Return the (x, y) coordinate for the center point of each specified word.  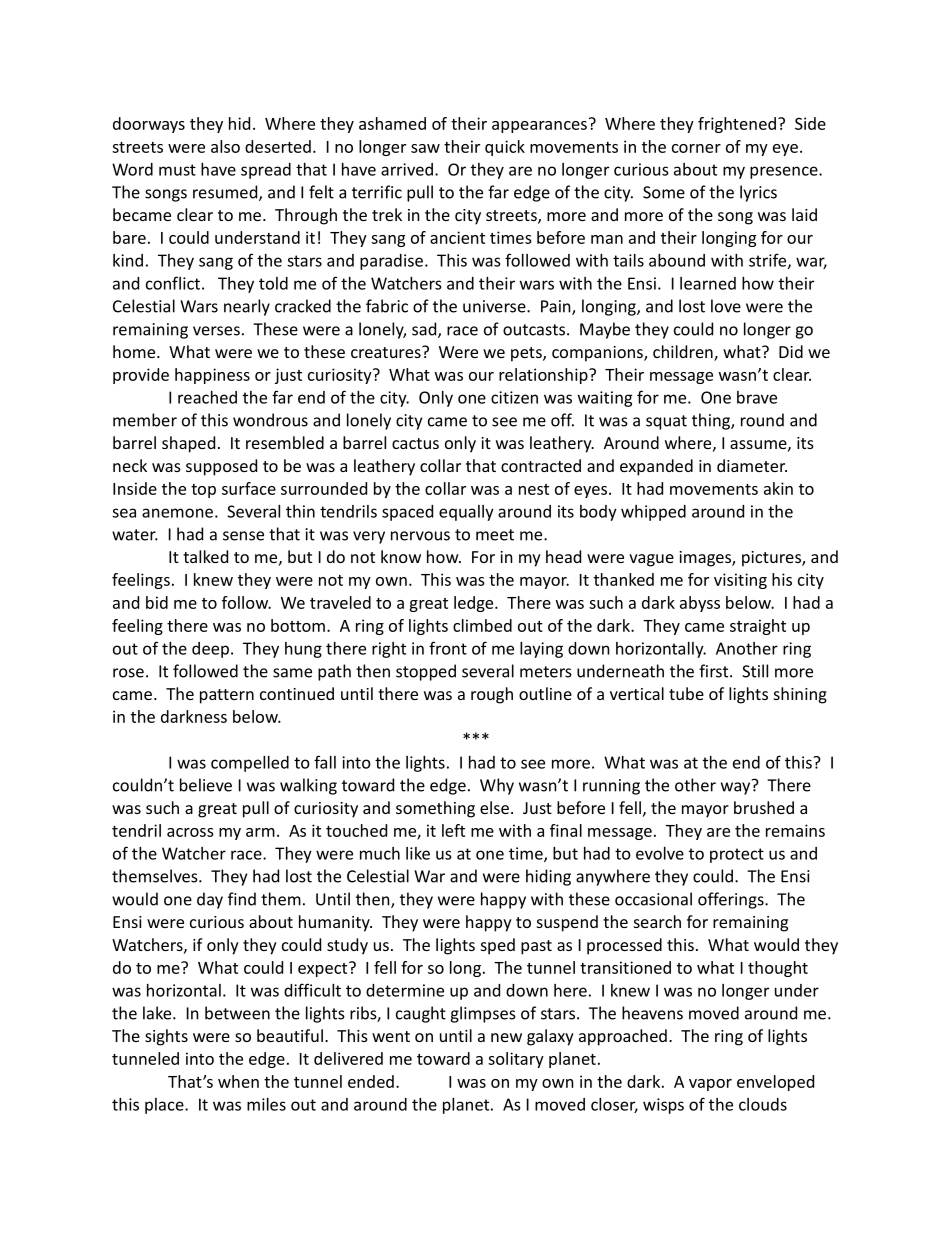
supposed (221, 467)
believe (206, 785)
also (225, 146)
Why (497, 786)
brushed (764, 807)
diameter (752, 465)
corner (696, 148)
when (238, 1081)
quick (505, 148)
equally (466, 513)
